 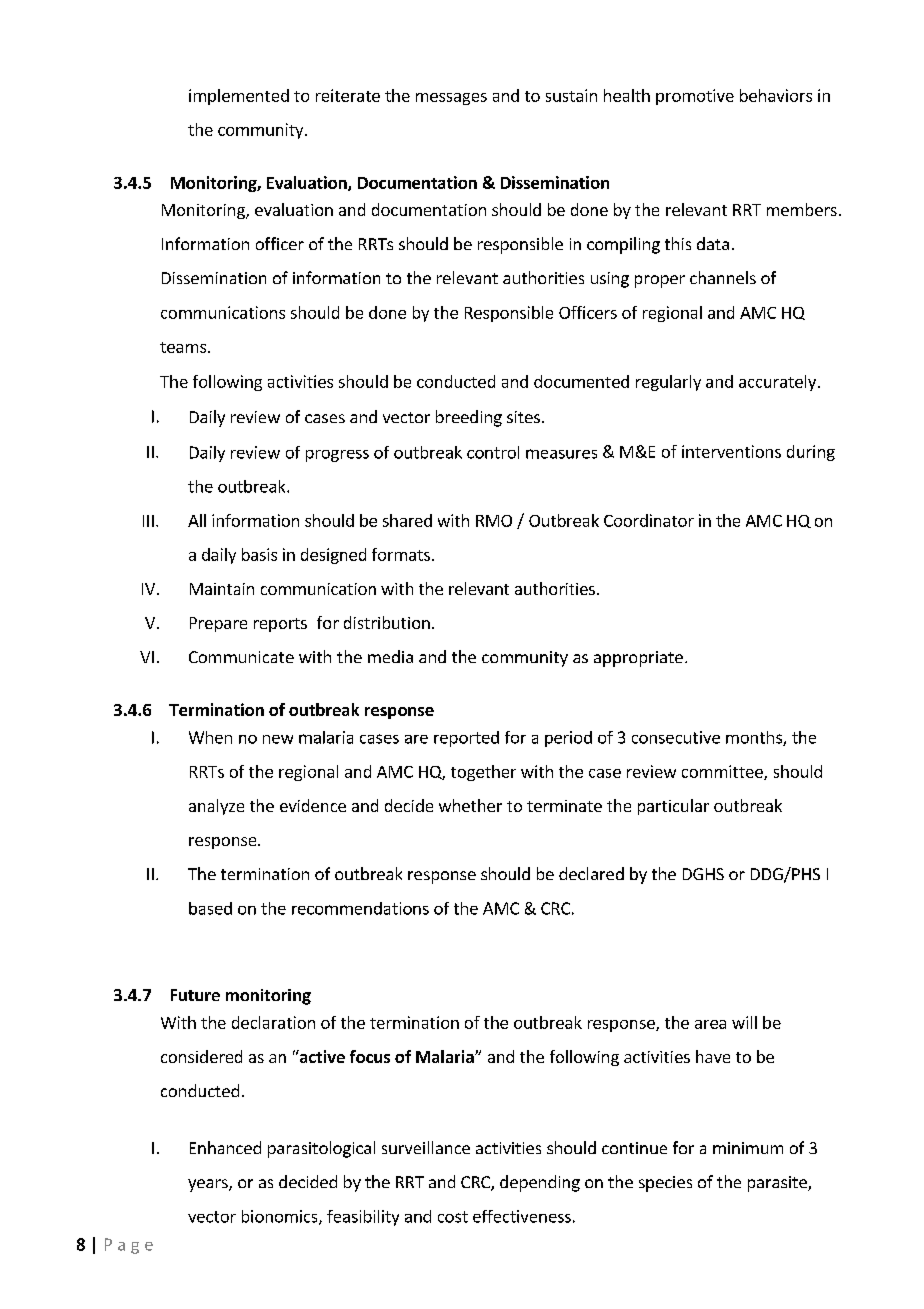 What do you see at coordinates (241, 657) in the screenshot?
I see `Communicate` at bounding box center [241, 657].
